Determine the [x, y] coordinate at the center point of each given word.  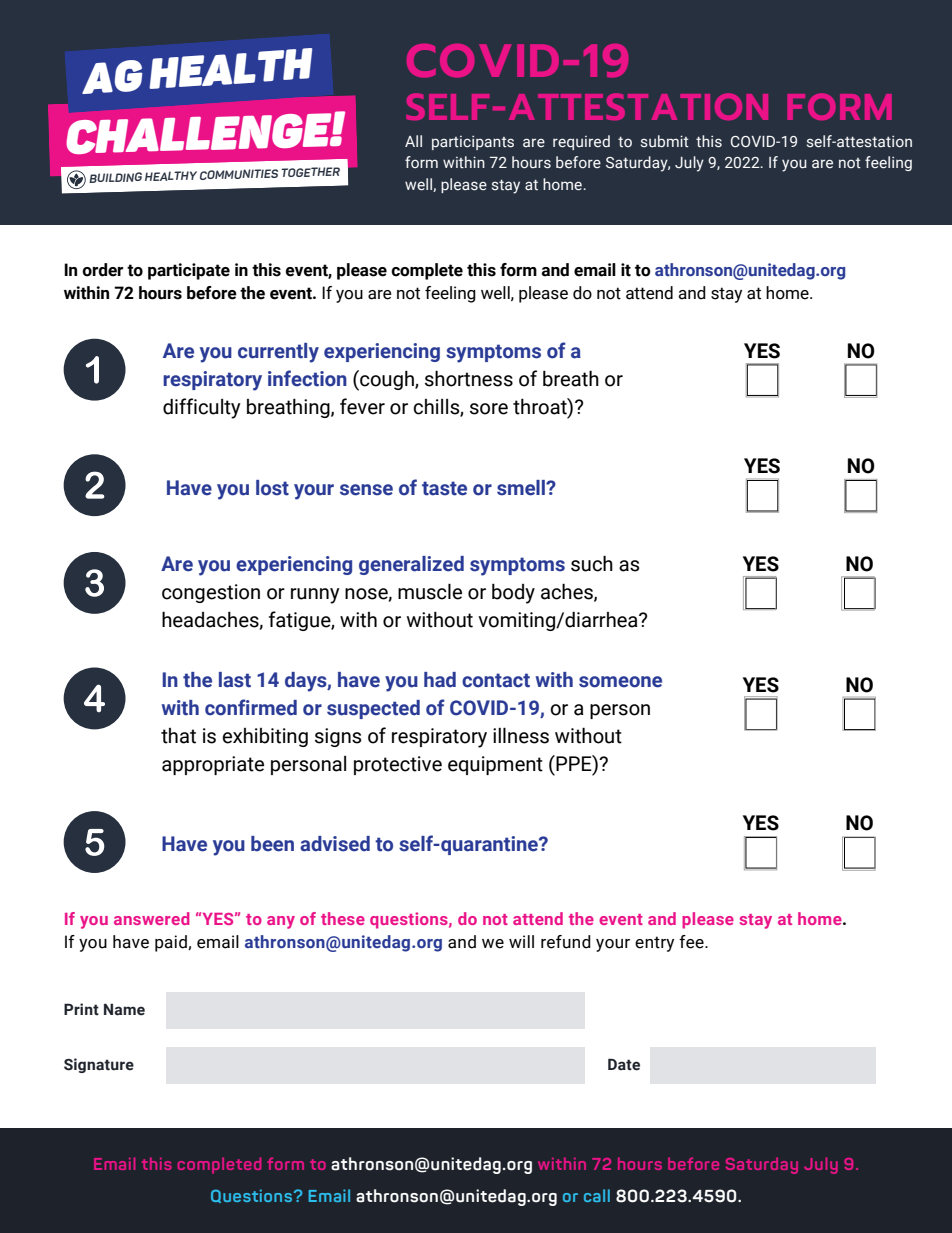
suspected [373, 709]
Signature [99, 1065]
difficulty [202, 408]
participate [189, 271]
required [581, 142]
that [178, 736]
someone [620, 682]
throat [541, 406]
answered [152, 918]
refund [566, 942]
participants [473, 143]
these [343, 918]
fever [362, 406]
